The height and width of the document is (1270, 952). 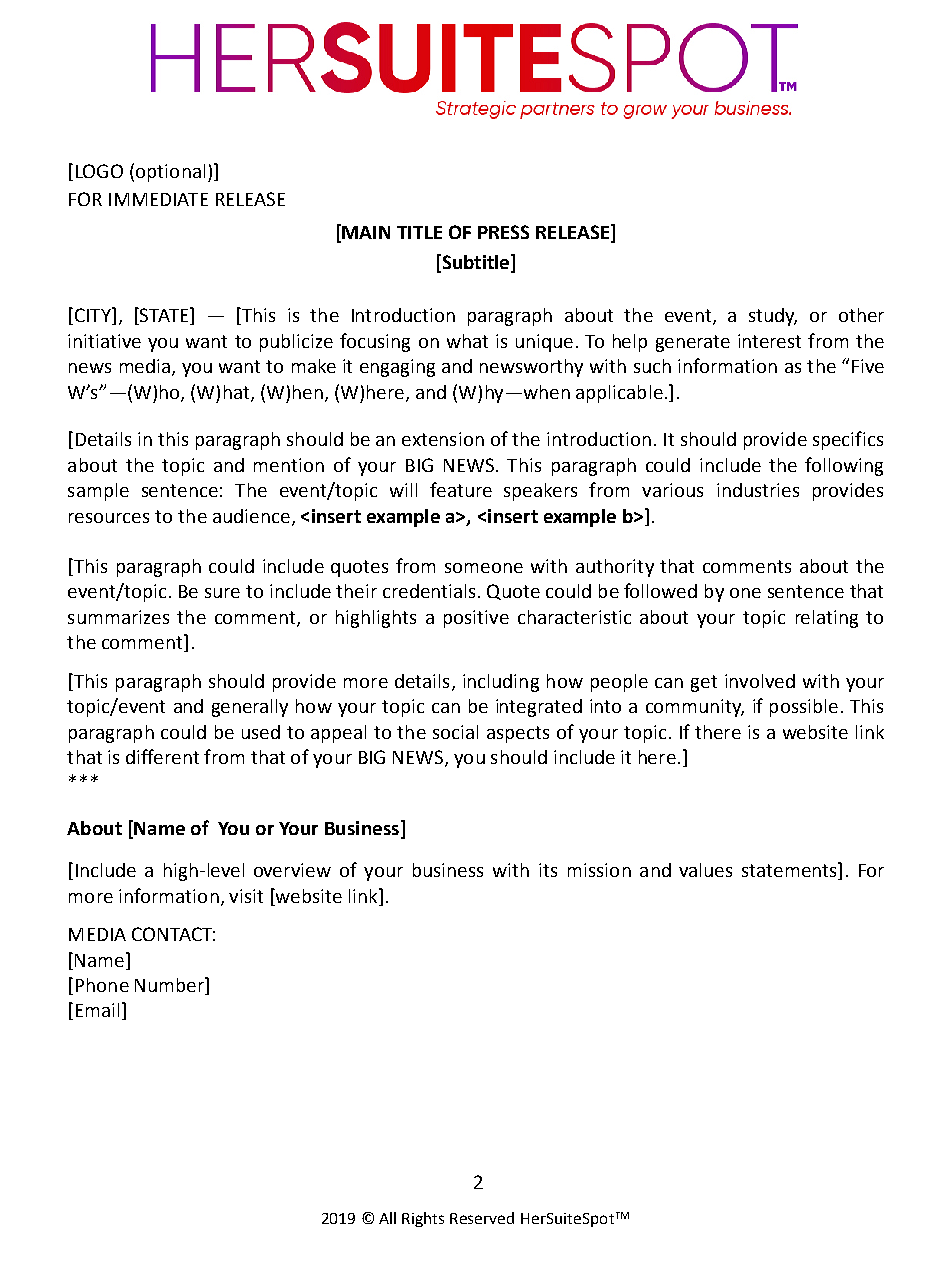 What do you see at coordinates (503, 232) in the document?
I see `PRESS` at bounding box center [503, 232].
